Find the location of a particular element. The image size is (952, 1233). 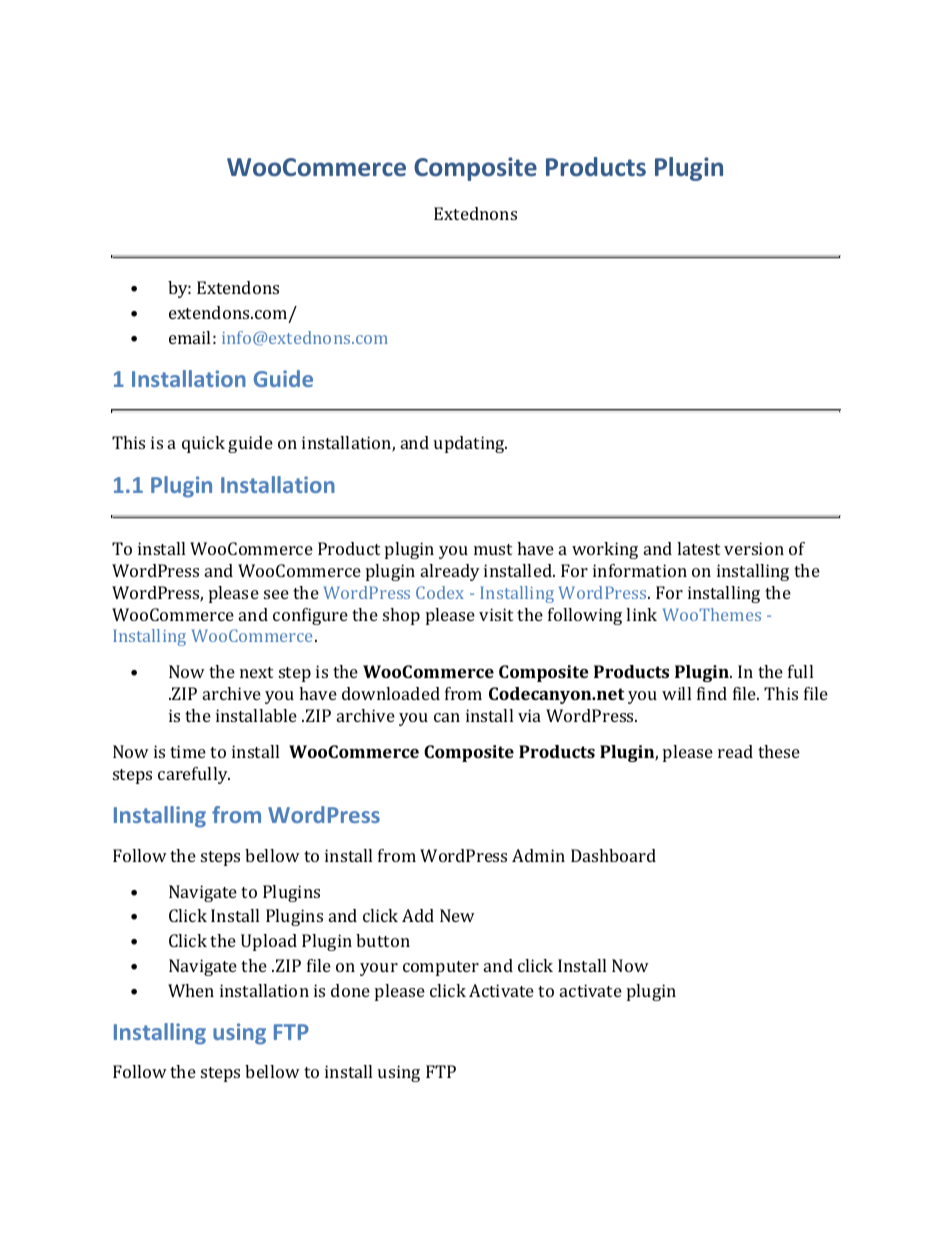

computer is located at coordinates (441, 968).
